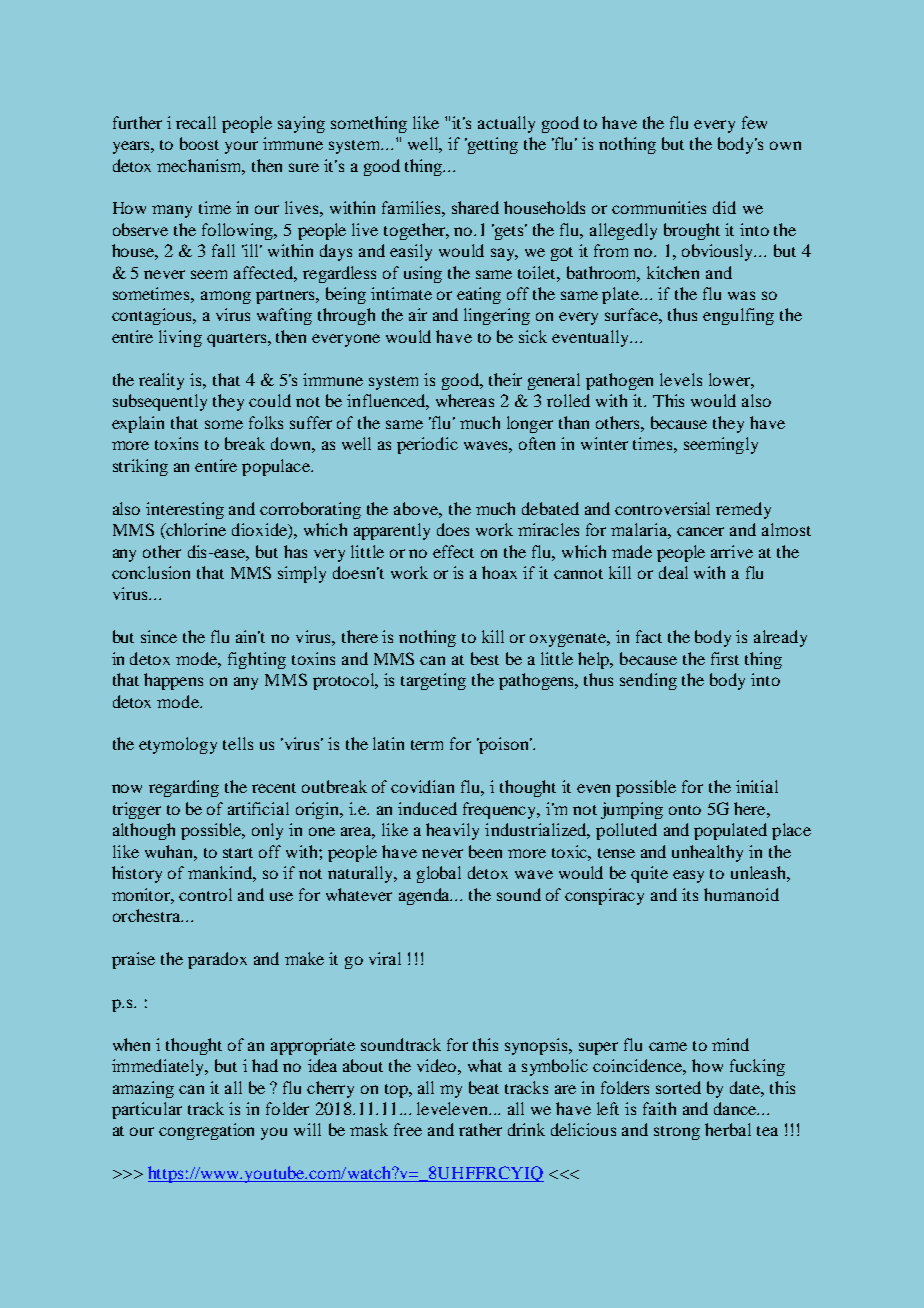 The height and width of the document is (1308, 924). I want to click on first, so click(725, 658).
